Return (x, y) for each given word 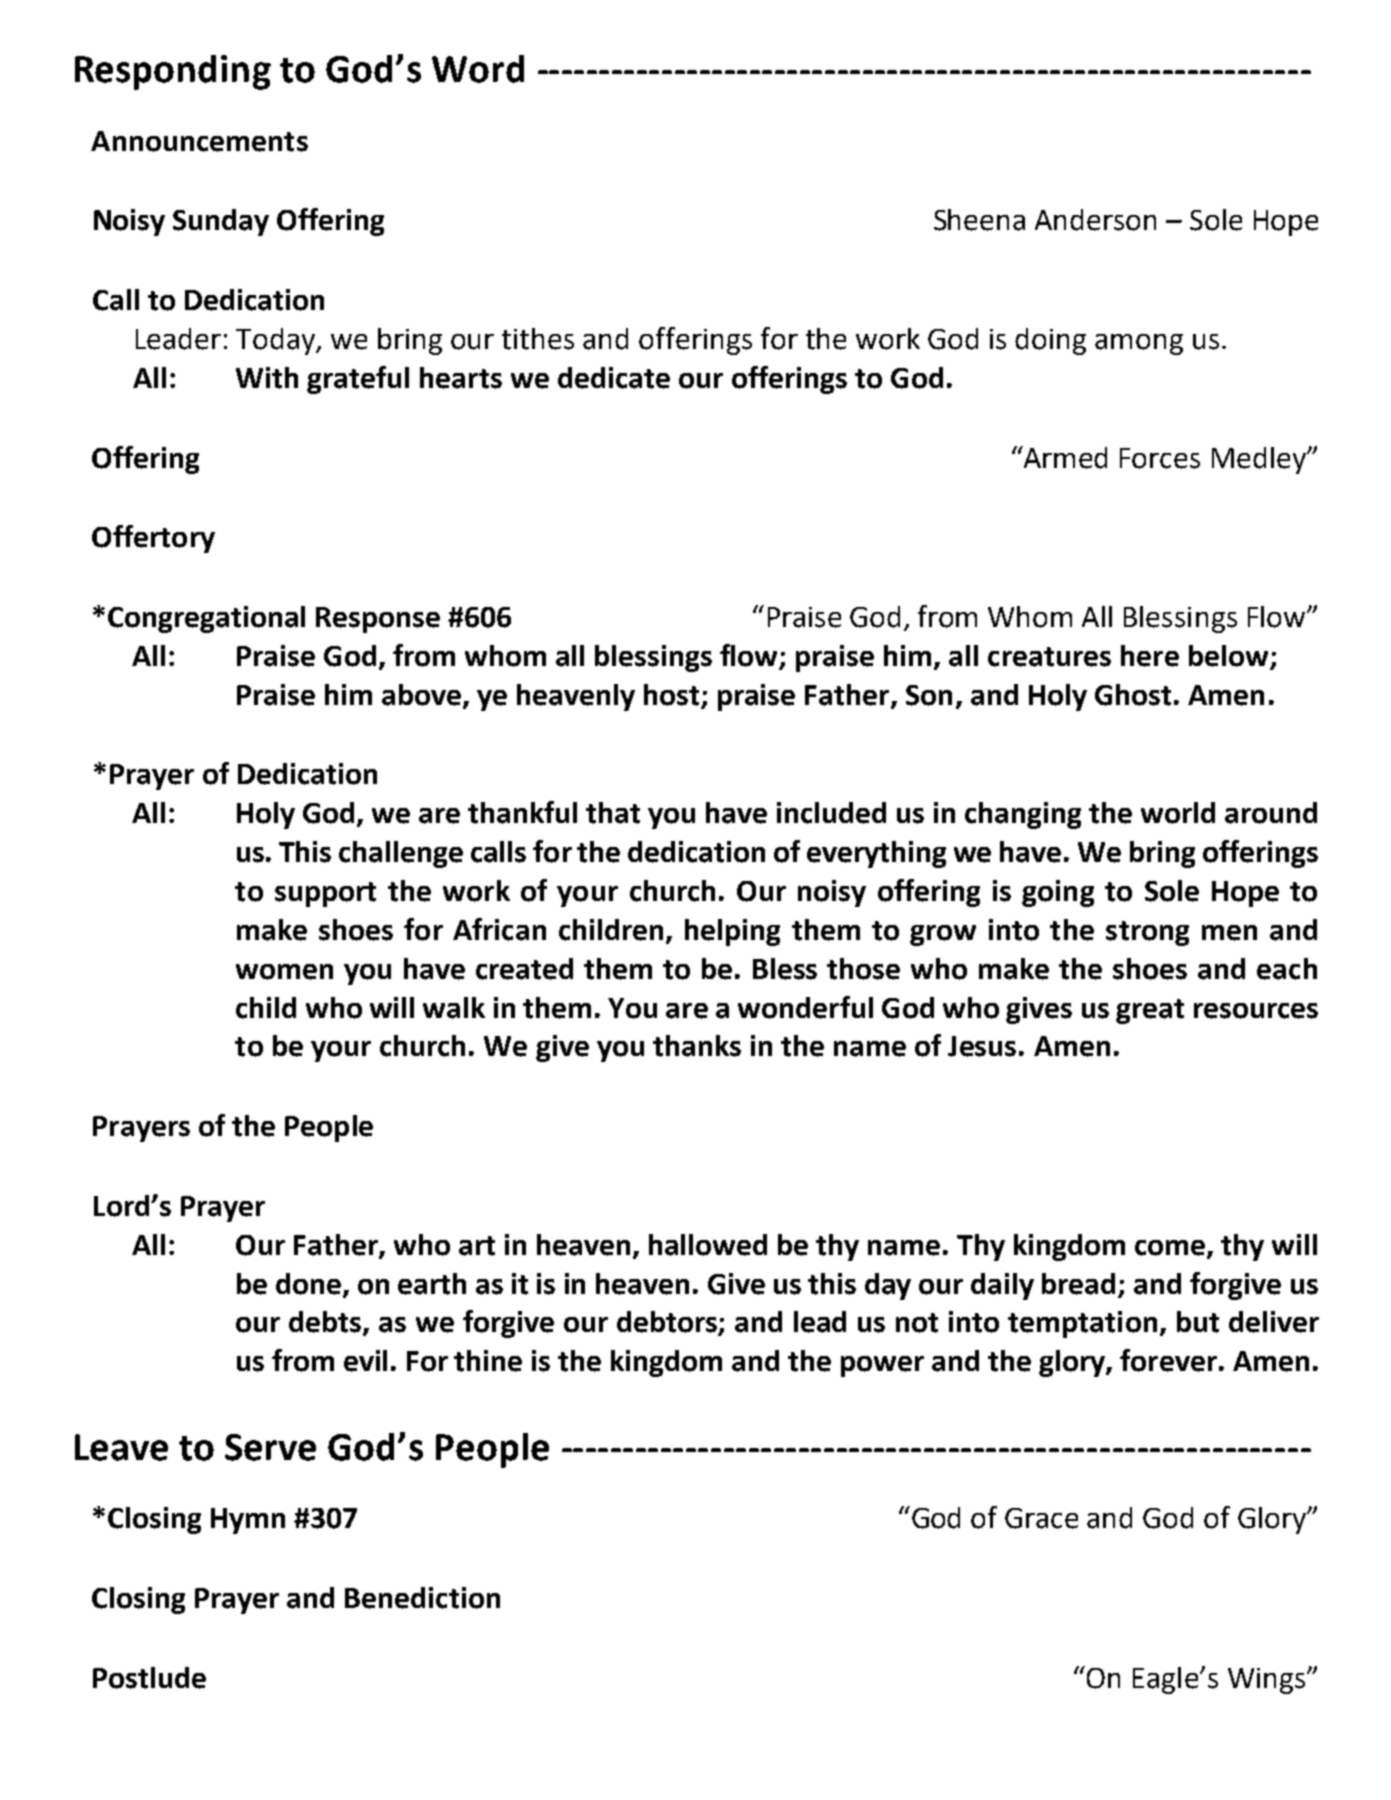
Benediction (422, 1598)
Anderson (1095, 220)
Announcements (199, 141)
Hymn (248, 1521)
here (1150, 656)
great (1150, 1011)
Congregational (206, 619)
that (613, 813)
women (284, 972)
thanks (697, 1046)
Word (478, 69)
